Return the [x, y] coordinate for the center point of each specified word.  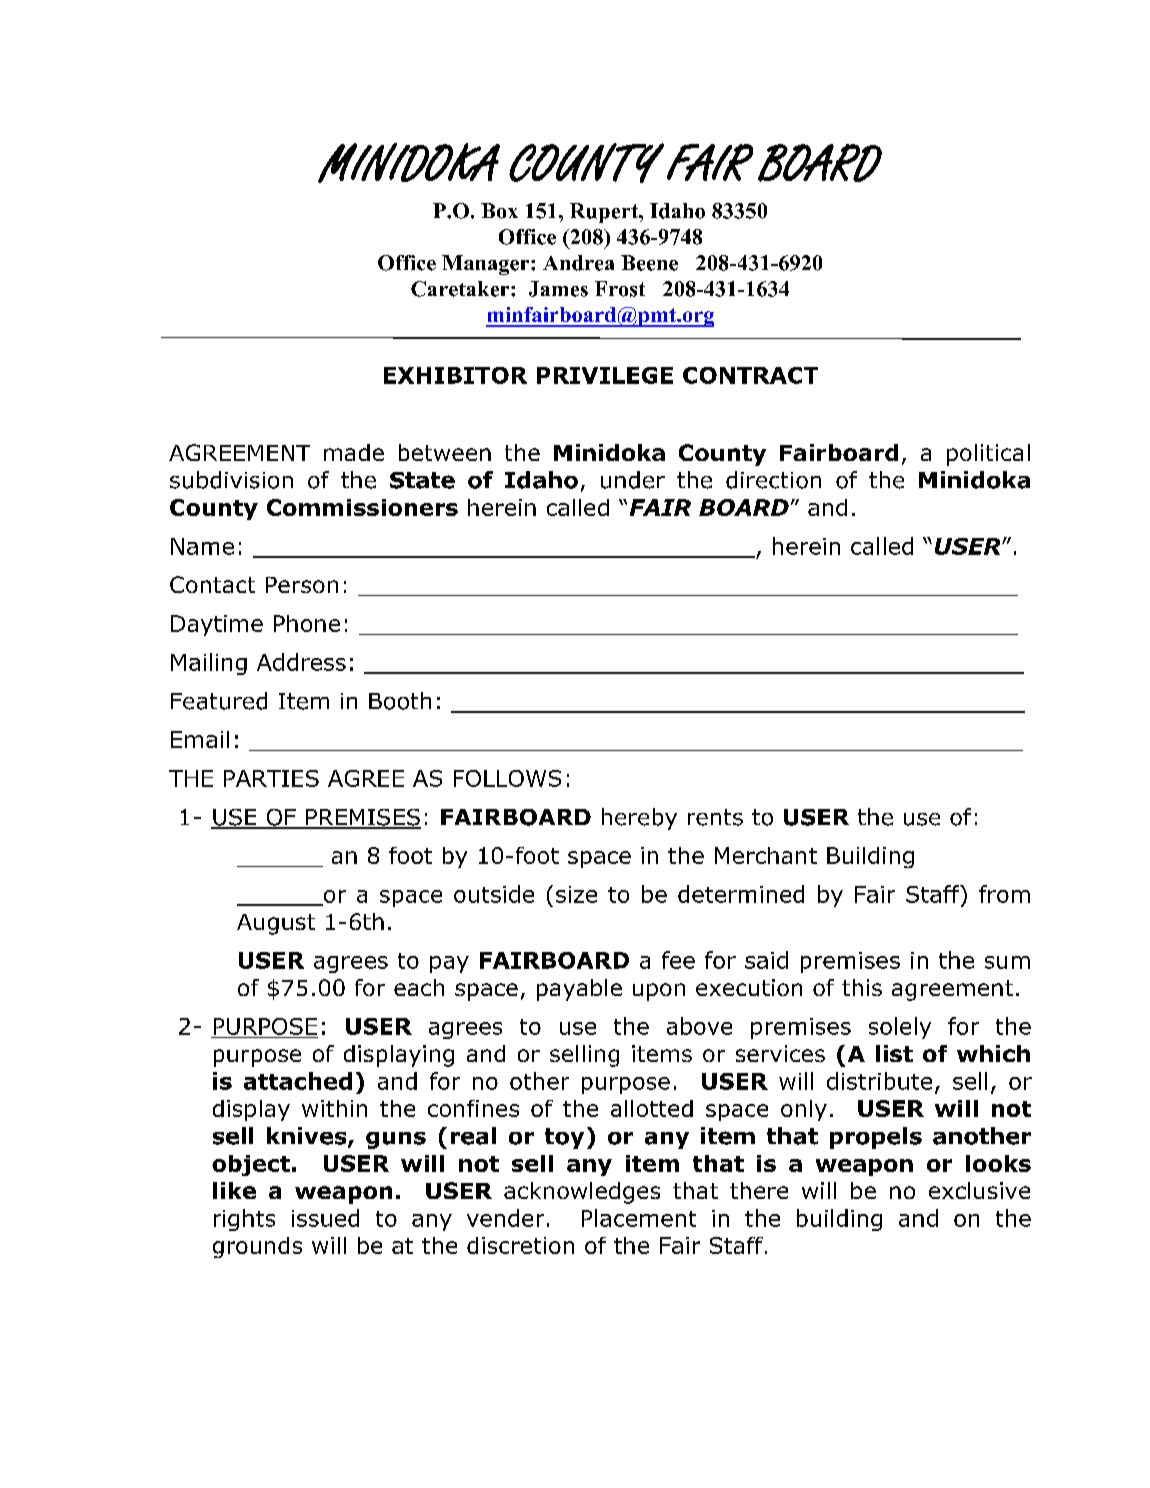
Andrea [578, 263]
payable [579, 990]
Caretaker [461, 289]
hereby [639, 819]
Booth [400, 701]
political [988, 455]
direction [773, 480]
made [354, 452]
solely [900, 1028]
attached [298, 1081]
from [1004, 894]
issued [325, 1218]
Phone [307, 623]
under [633, 480]
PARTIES [271, 778]
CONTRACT [750, 375]
